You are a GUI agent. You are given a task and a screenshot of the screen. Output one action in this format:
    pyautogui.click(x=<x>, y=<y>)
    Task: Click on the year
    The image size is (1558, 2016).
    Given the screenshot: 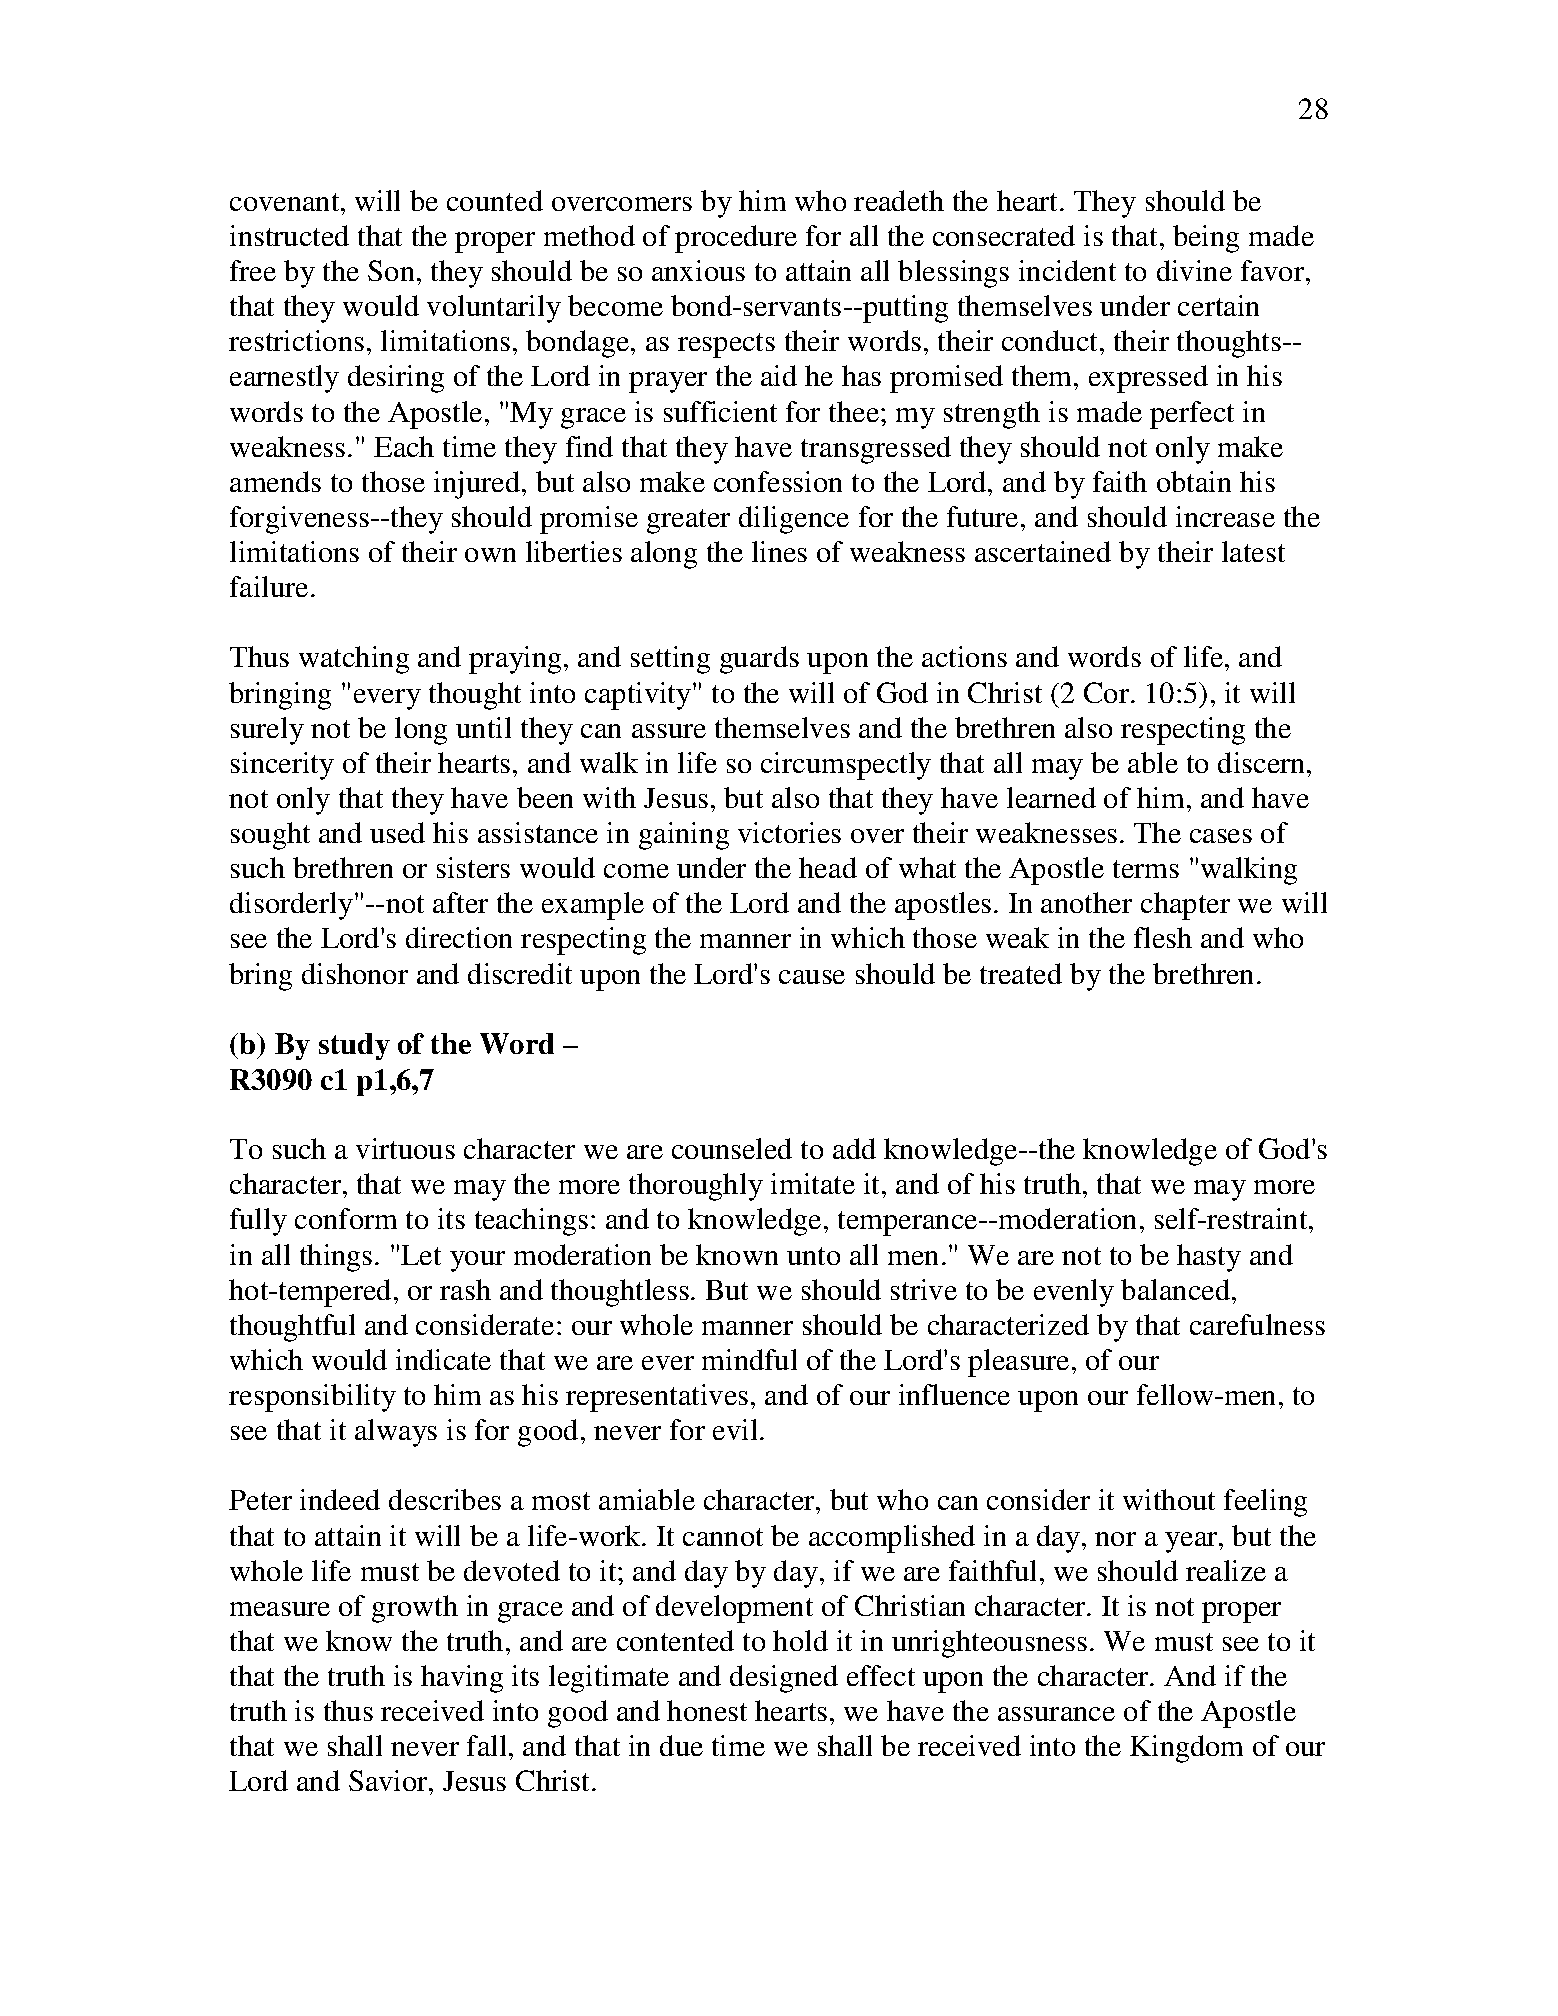 What is the action you would take?
    pyautogui.click(x=1192, y=1542)
